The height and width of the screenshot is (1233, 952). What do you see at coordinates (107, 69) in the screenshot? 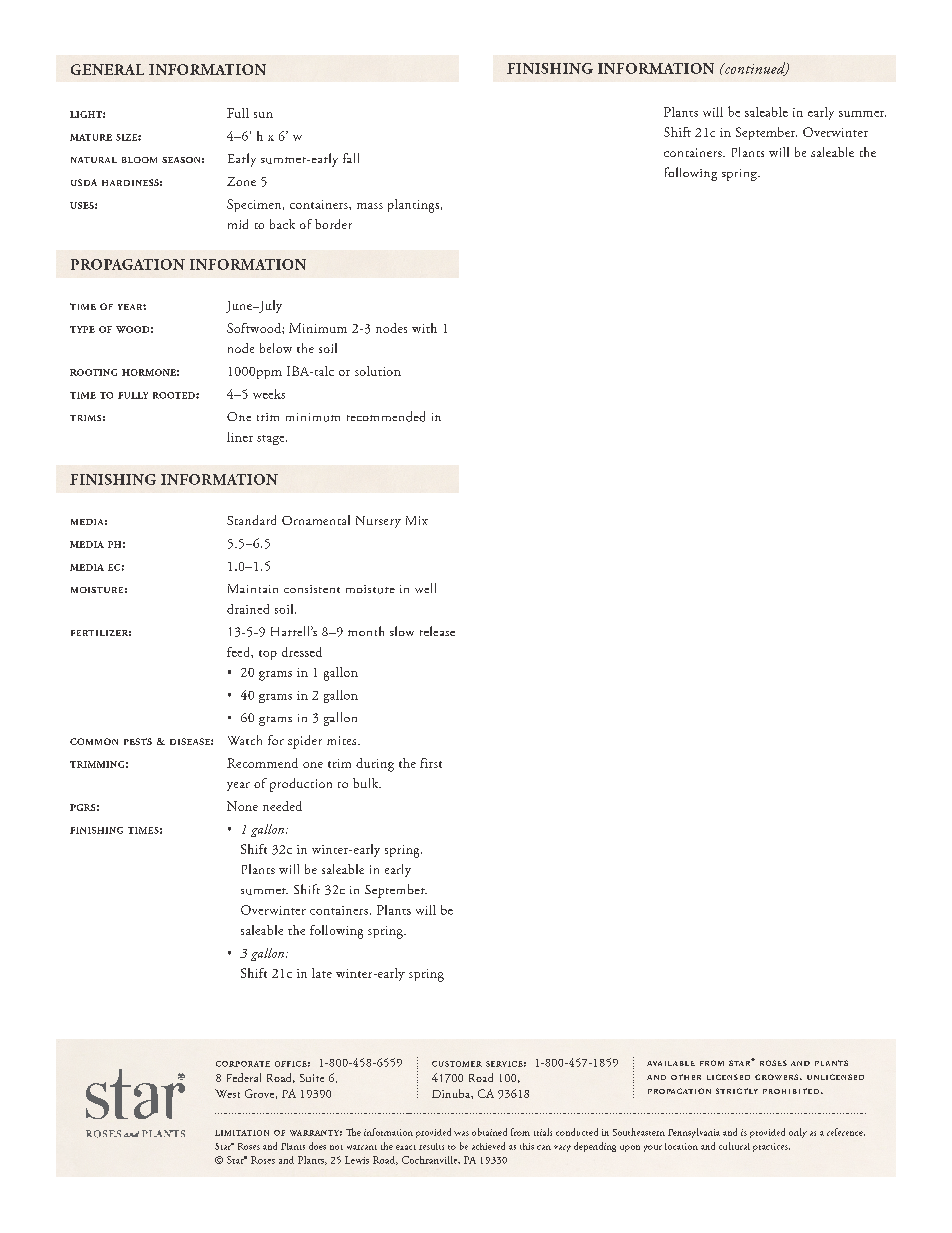
I see `GENERAL` at bounding box center [107, 69].
